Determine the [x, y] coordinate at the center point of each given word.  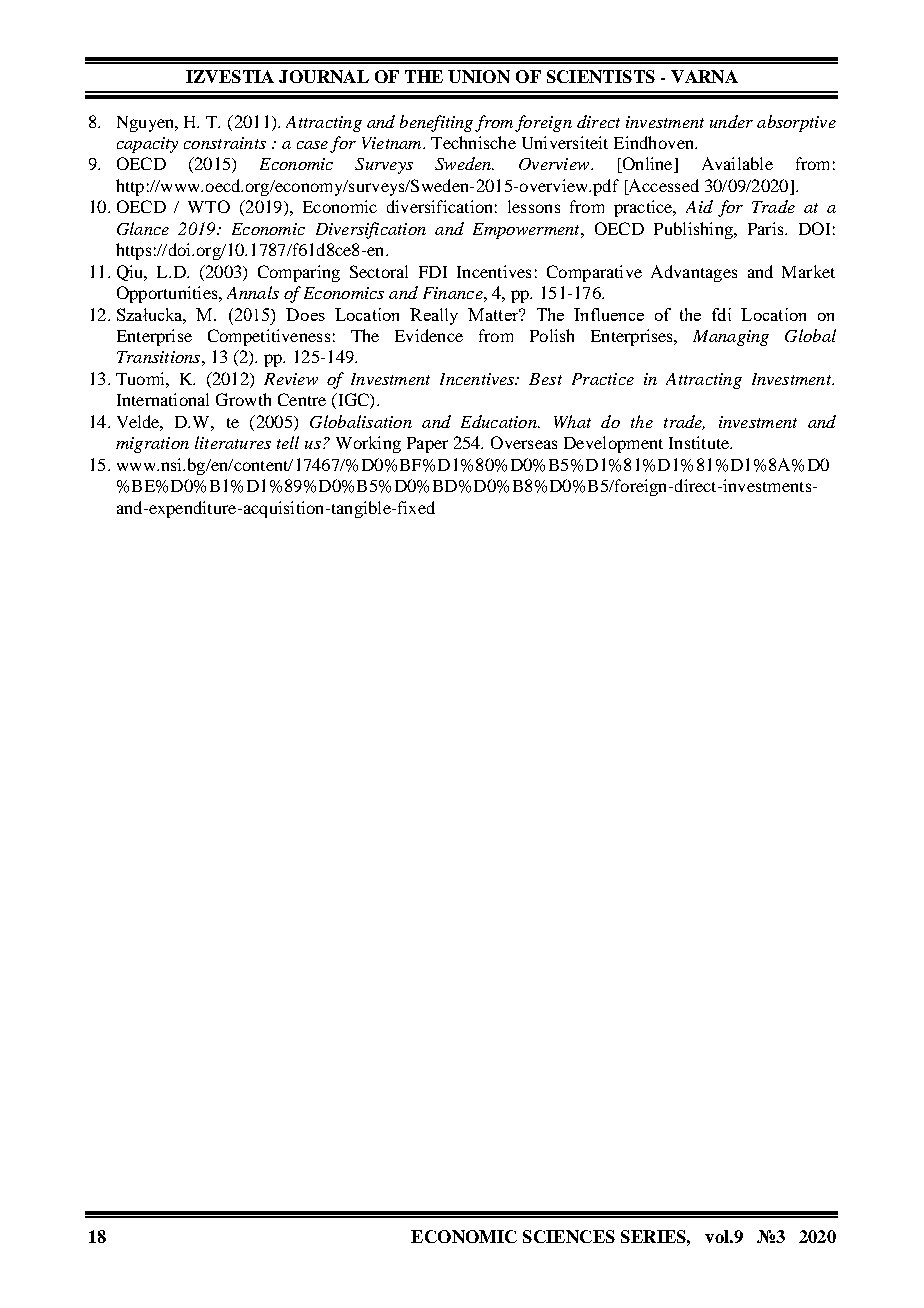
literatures [233, 442]
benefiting [436, 123]
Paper [427, 445]
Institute [700, 442]
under [731, 121]
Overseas [524, 442]
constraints [225, 143]
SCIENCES [569, 1236]
